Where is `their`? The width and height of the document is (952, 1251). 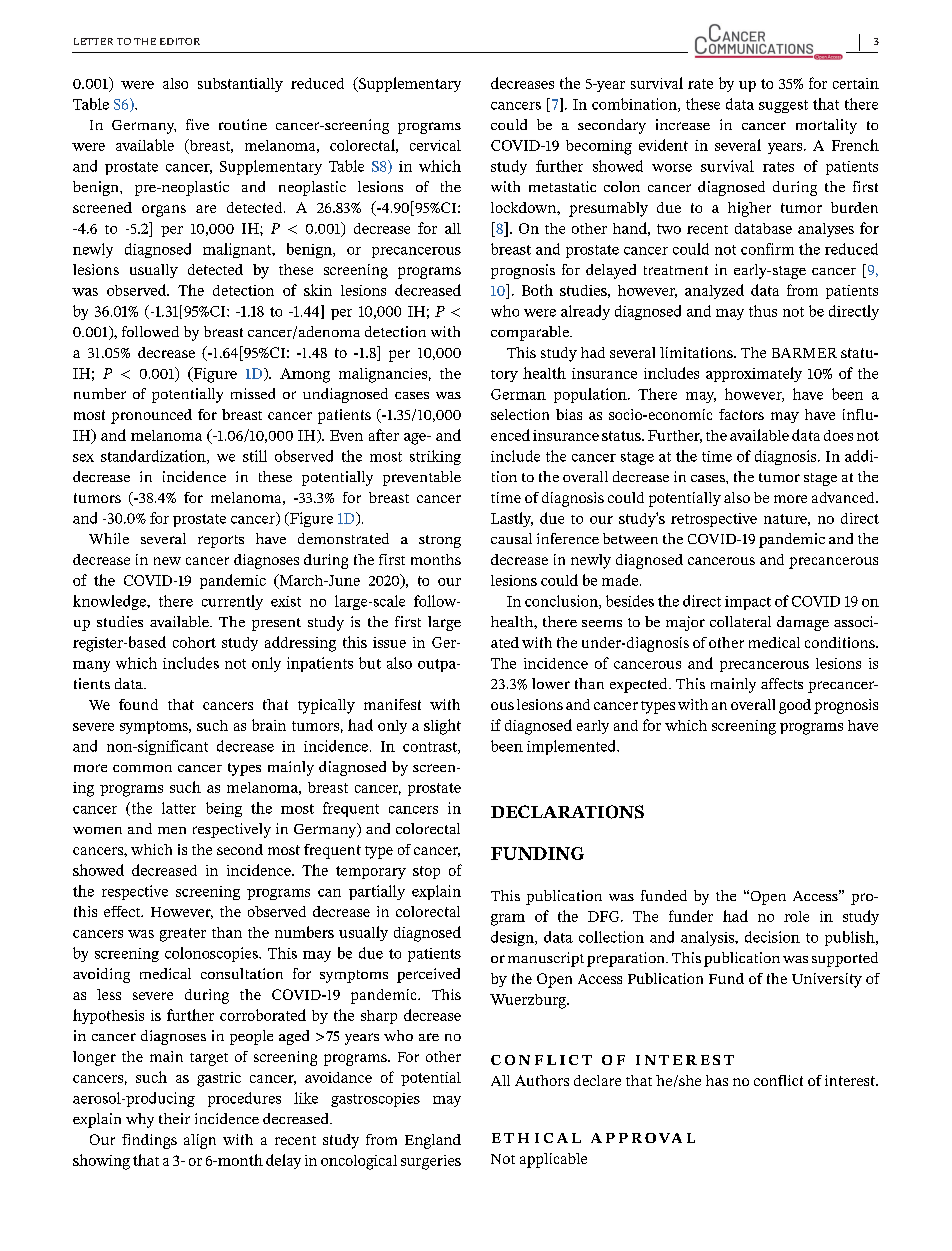 their is located at coordinates (174, 1118).
